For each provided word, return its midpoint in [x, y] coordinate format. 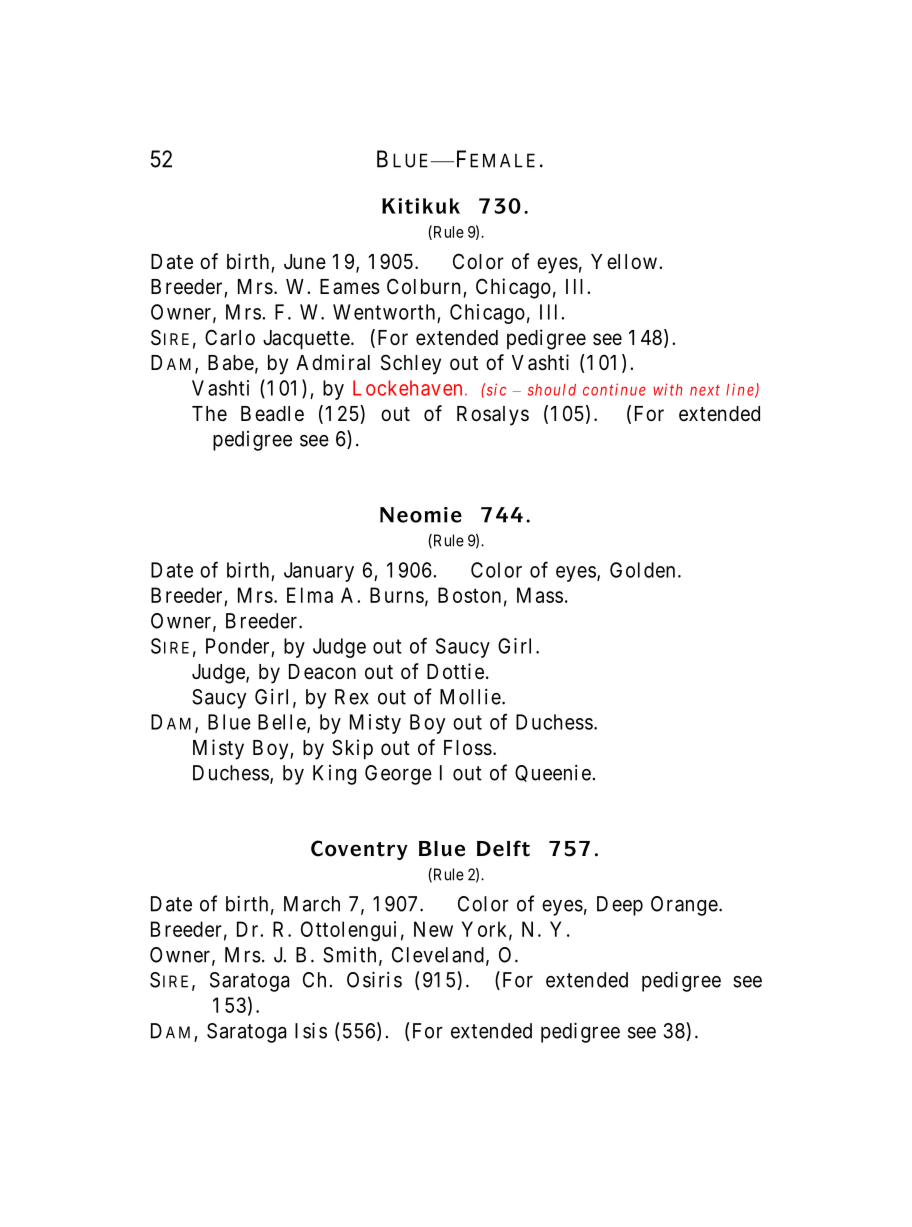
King [334, 775]
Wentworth [384, 312]
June [305, 262]
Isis [311, 1030]
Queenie [553, 773]
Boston [469, 595]
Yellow [624, 262]
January [319, 572]
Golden [642, 570]
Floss [468, 748]
